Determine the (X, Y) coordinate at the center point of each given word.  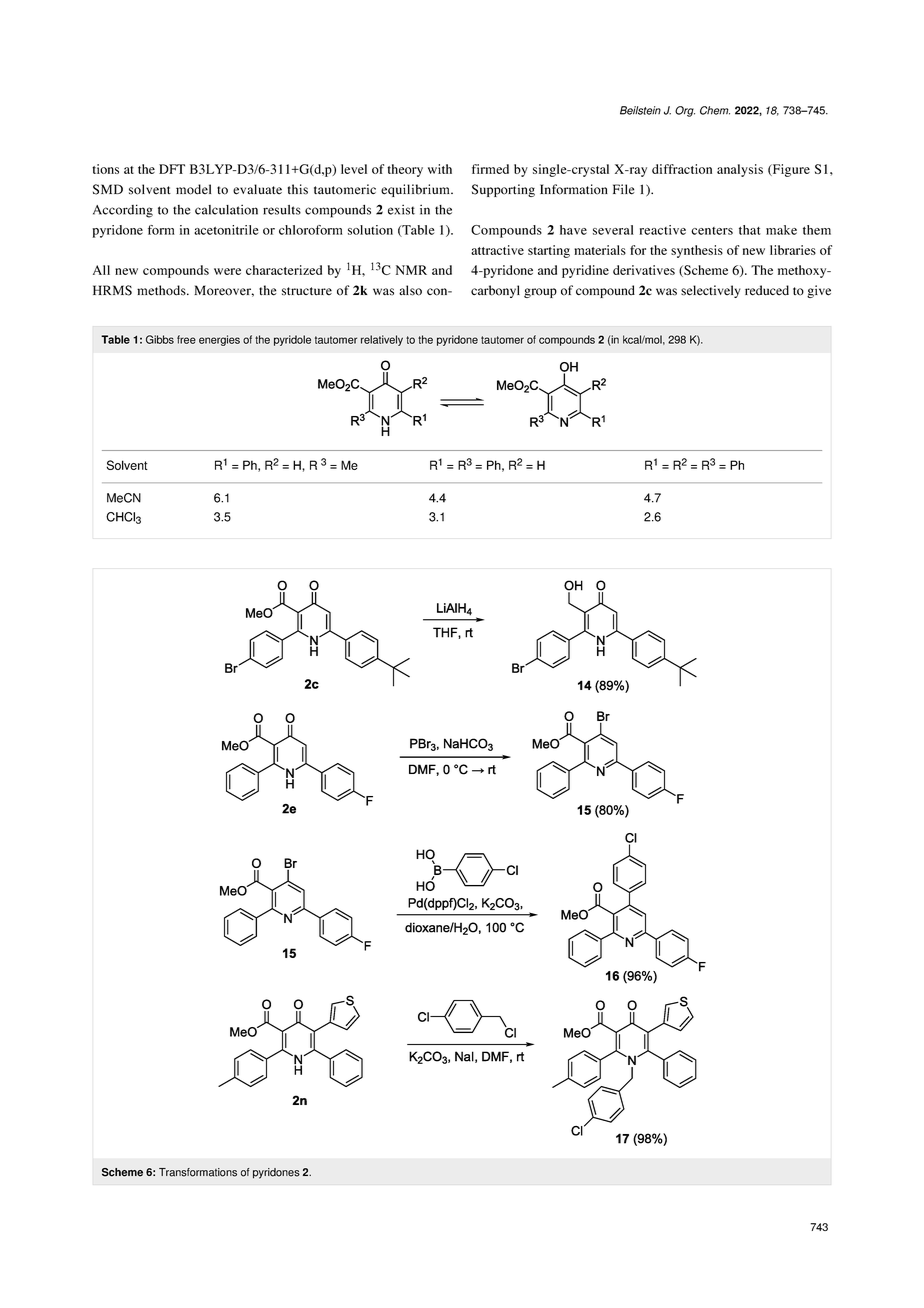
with (440, 169)
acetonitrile (226, 230)
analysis (740, 170)
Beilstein (640, 110)
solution (370, 230)
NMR (411, 270)
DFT (172, 169)
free (186, 339)
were (227, 271)
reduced (767, 290)
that (750, 230)
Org (685, 111)
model (193, 189)
